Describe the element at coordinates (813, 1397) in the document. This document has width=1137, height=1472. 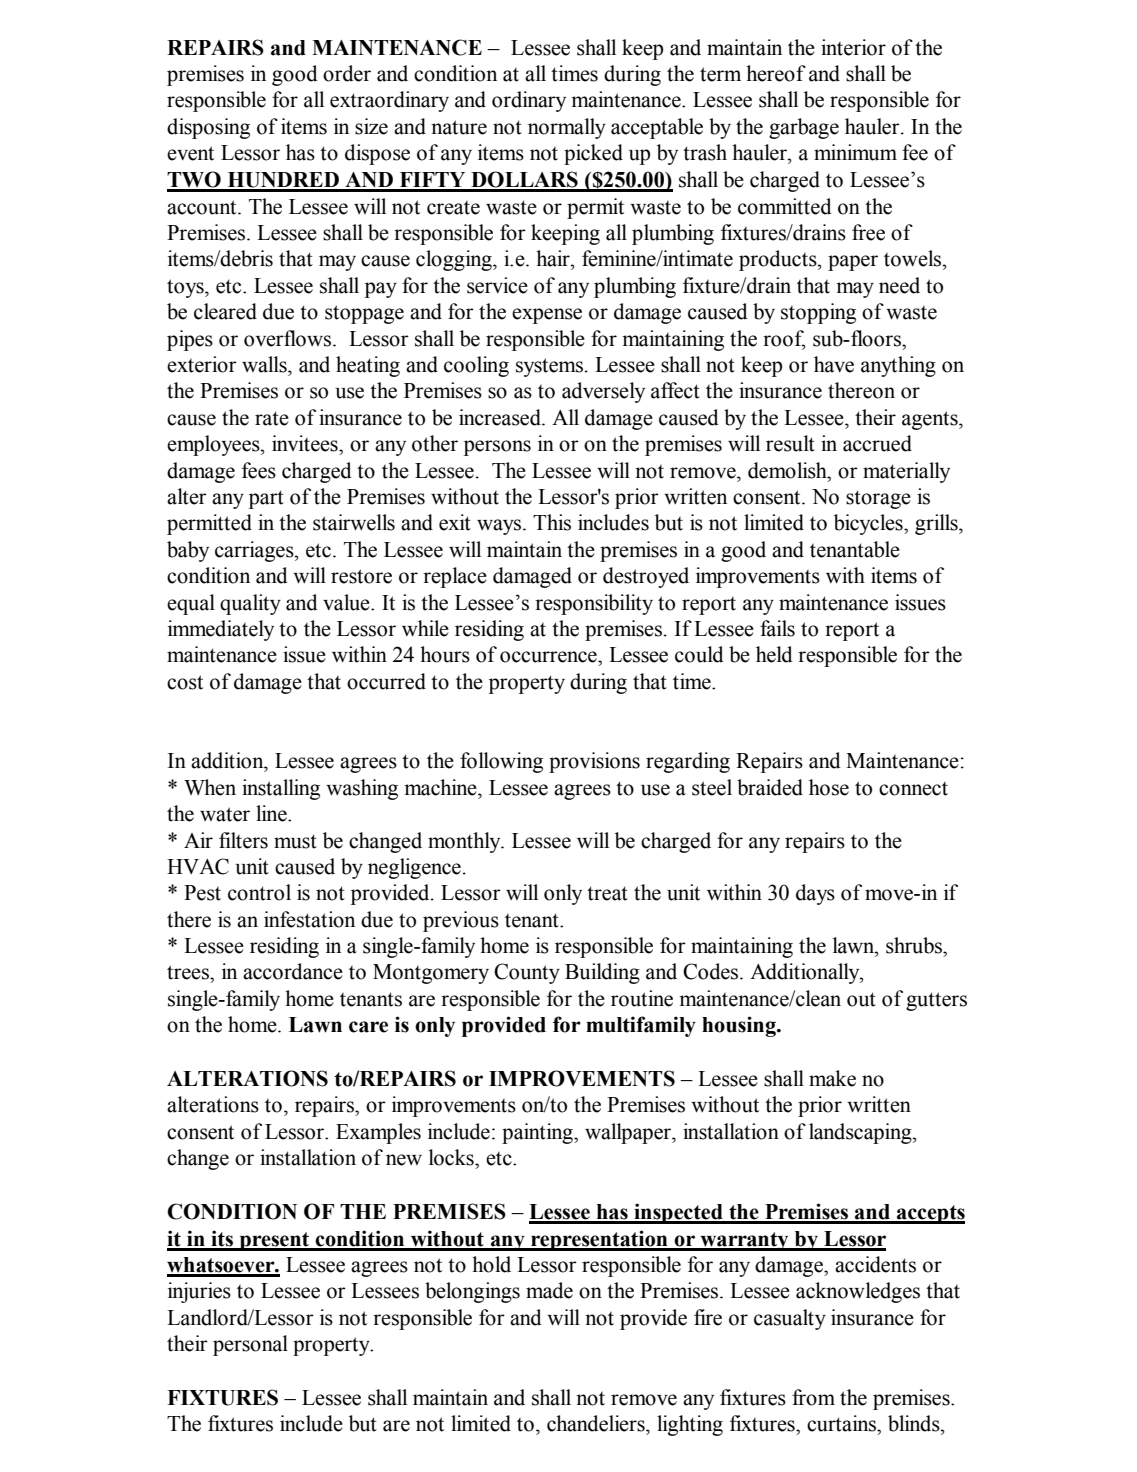
I see `from` at that location.
